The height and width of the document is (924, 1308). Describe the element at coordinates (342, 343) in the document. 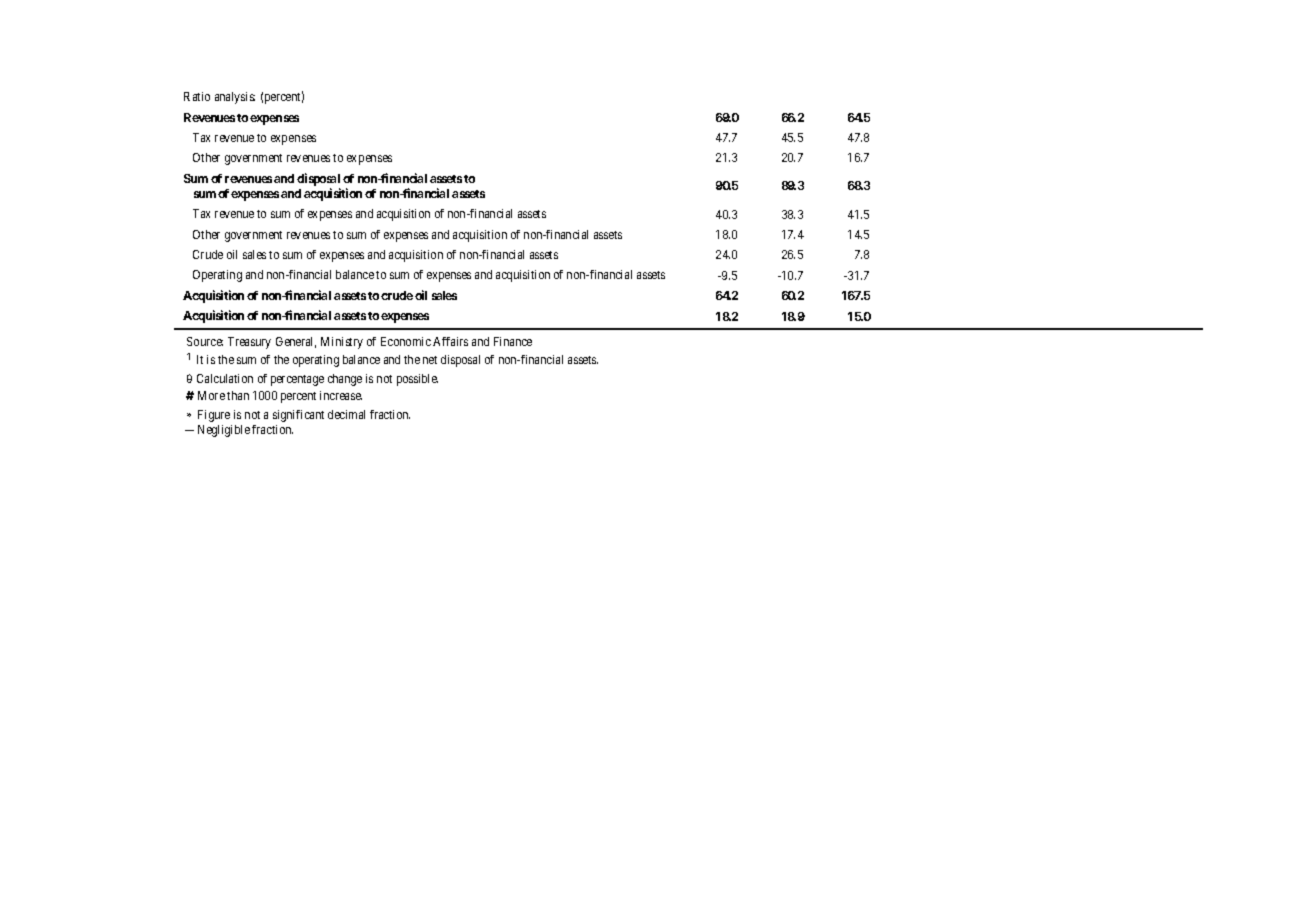

I see `Ministry` at that location.
